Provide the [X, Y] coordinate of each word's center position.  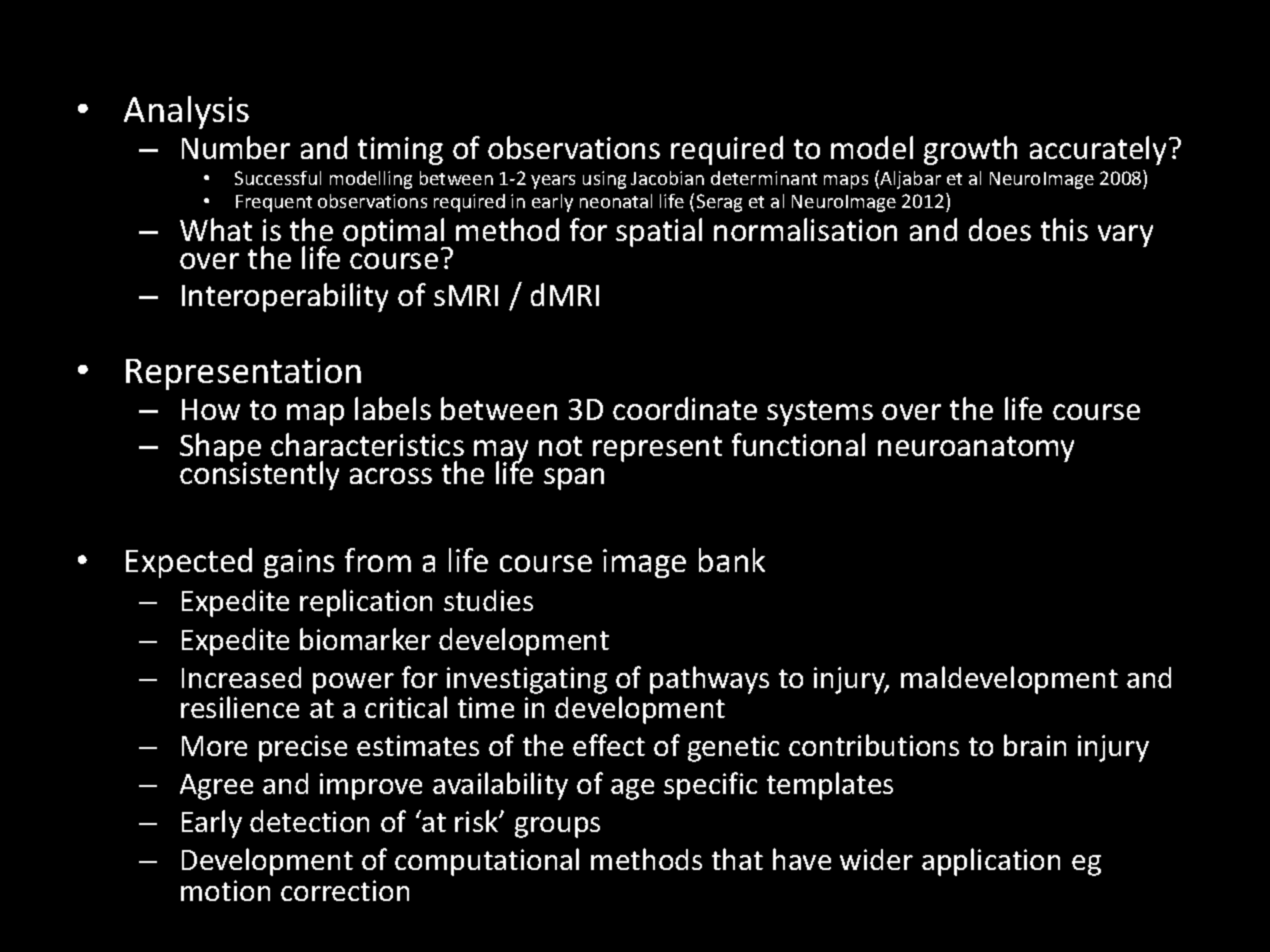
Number [236, 147]
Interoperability [285, 297]
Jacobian [667, 178]
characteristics [367, 444]
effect [609, 745]
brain [1035, 745]
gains [299, 563]
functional [798, 444]
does [1000, 229]
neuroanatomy [976, 449]
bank [732, 560]
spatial [659, 232]
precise [303, 748]
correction [345, 890]
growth [970, 150]
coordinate [685, 408]
